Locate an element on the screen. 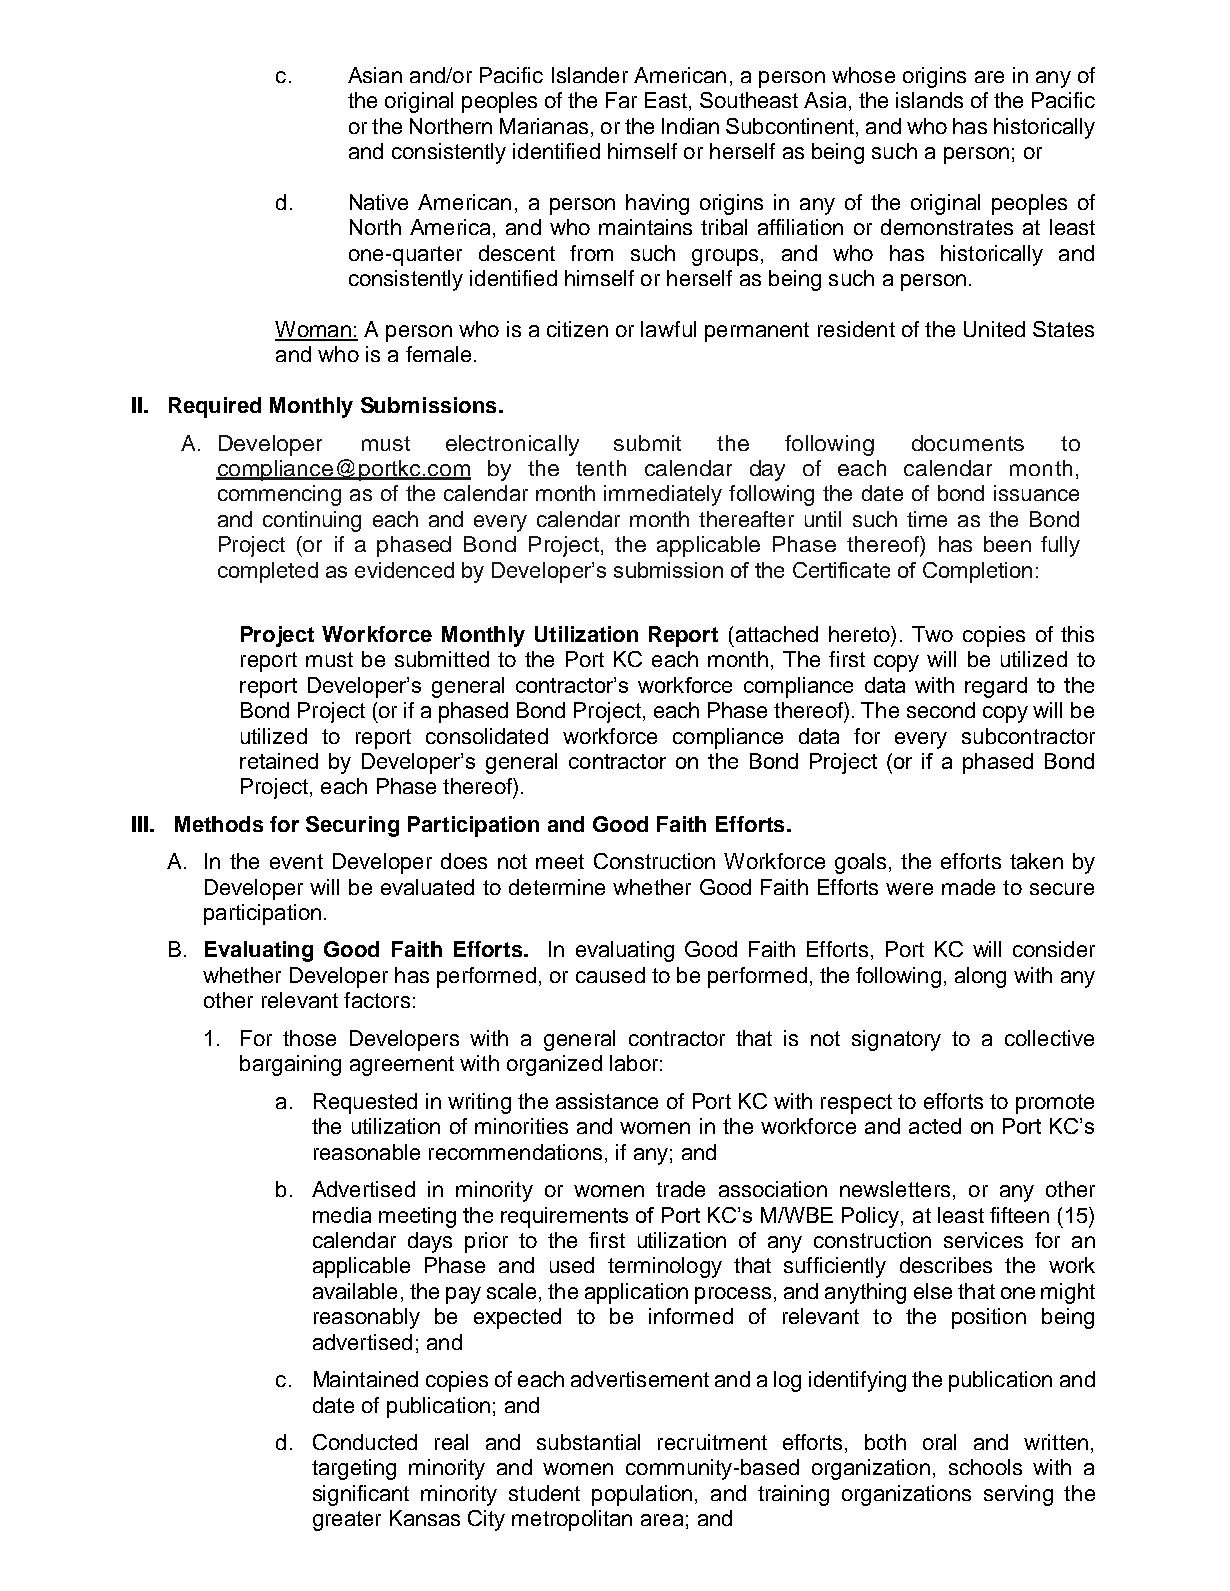  targeting is located at coordinates (354, 1469).
